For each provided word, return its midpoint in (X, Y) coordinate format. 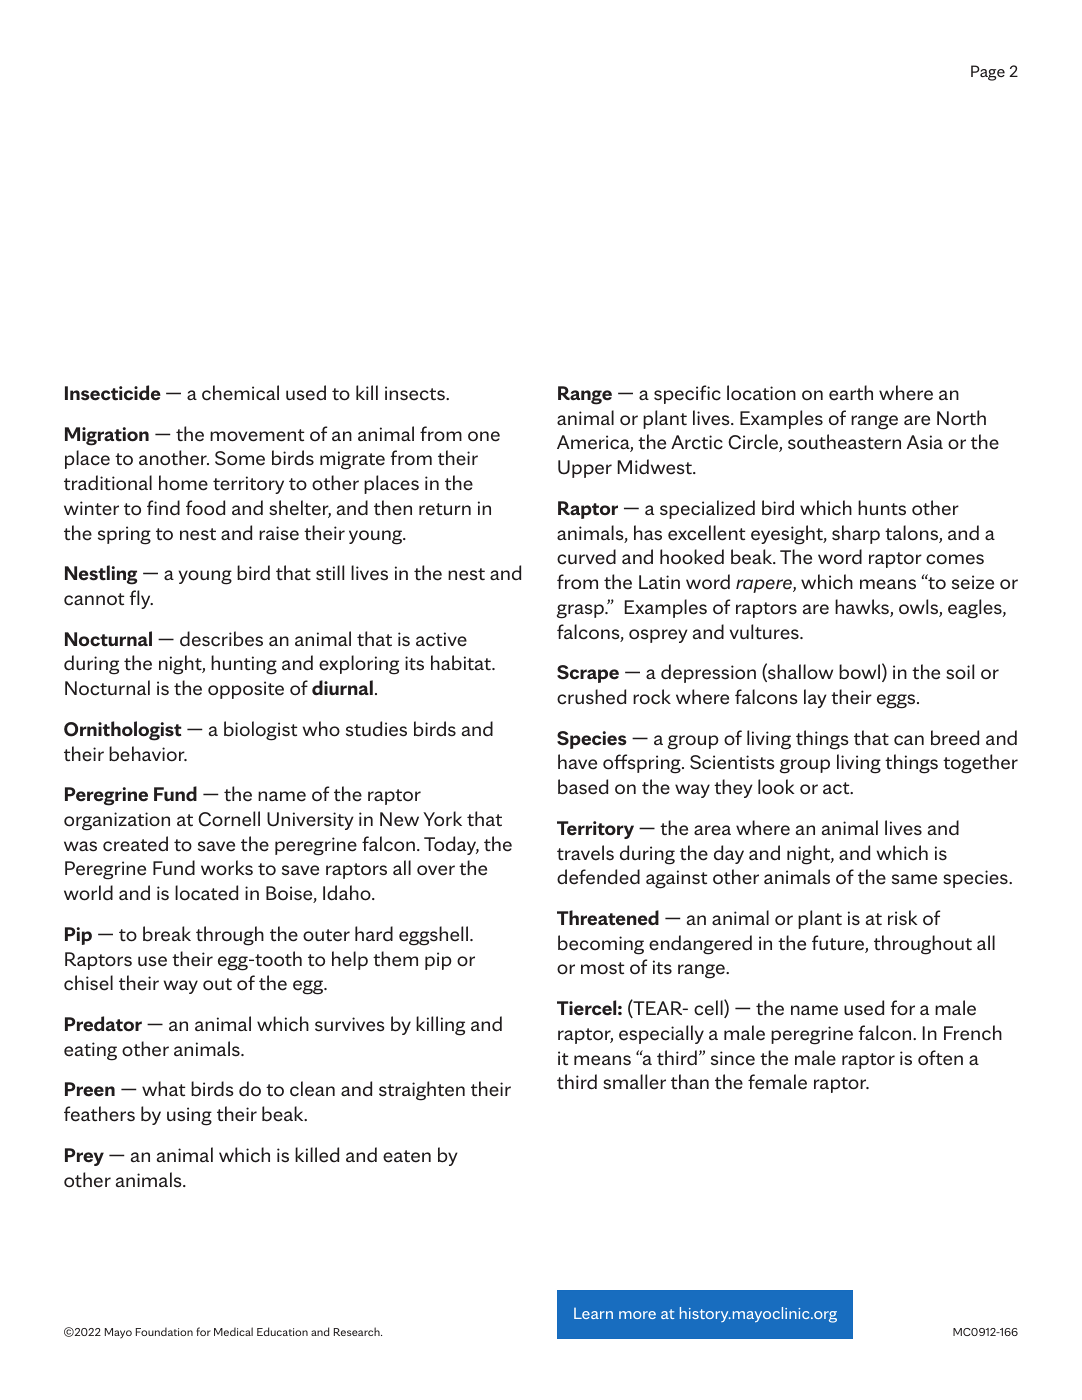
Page (988, 73)
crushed (591, 697)
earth (851, 393)
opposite (246, 690)
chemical (240, 393)
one (484, 436)
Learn (593, 1313)
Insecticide (113, 393)
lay (815, 698)
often (940, 1058)
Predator (103, 1024)
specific (687, 394)
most (602, 968)
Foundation (164, 1331)
